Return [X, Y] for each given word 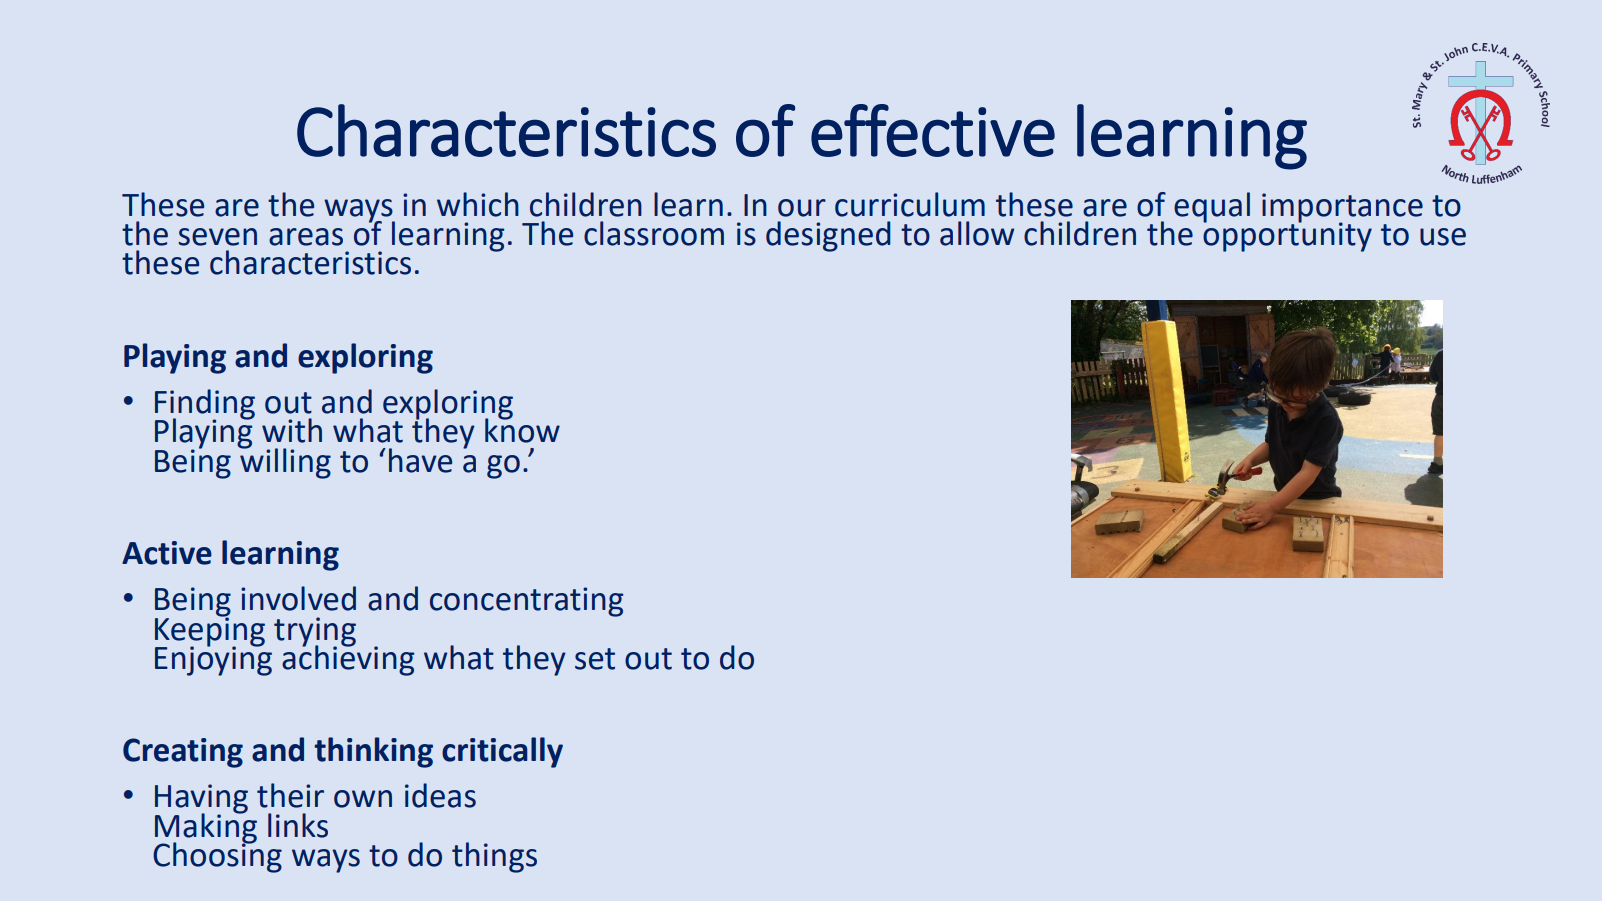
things [494, 857]
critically [502, 752]
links [298, 825]
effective [933, 130]
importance [1342, 208]
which [478, 204]
